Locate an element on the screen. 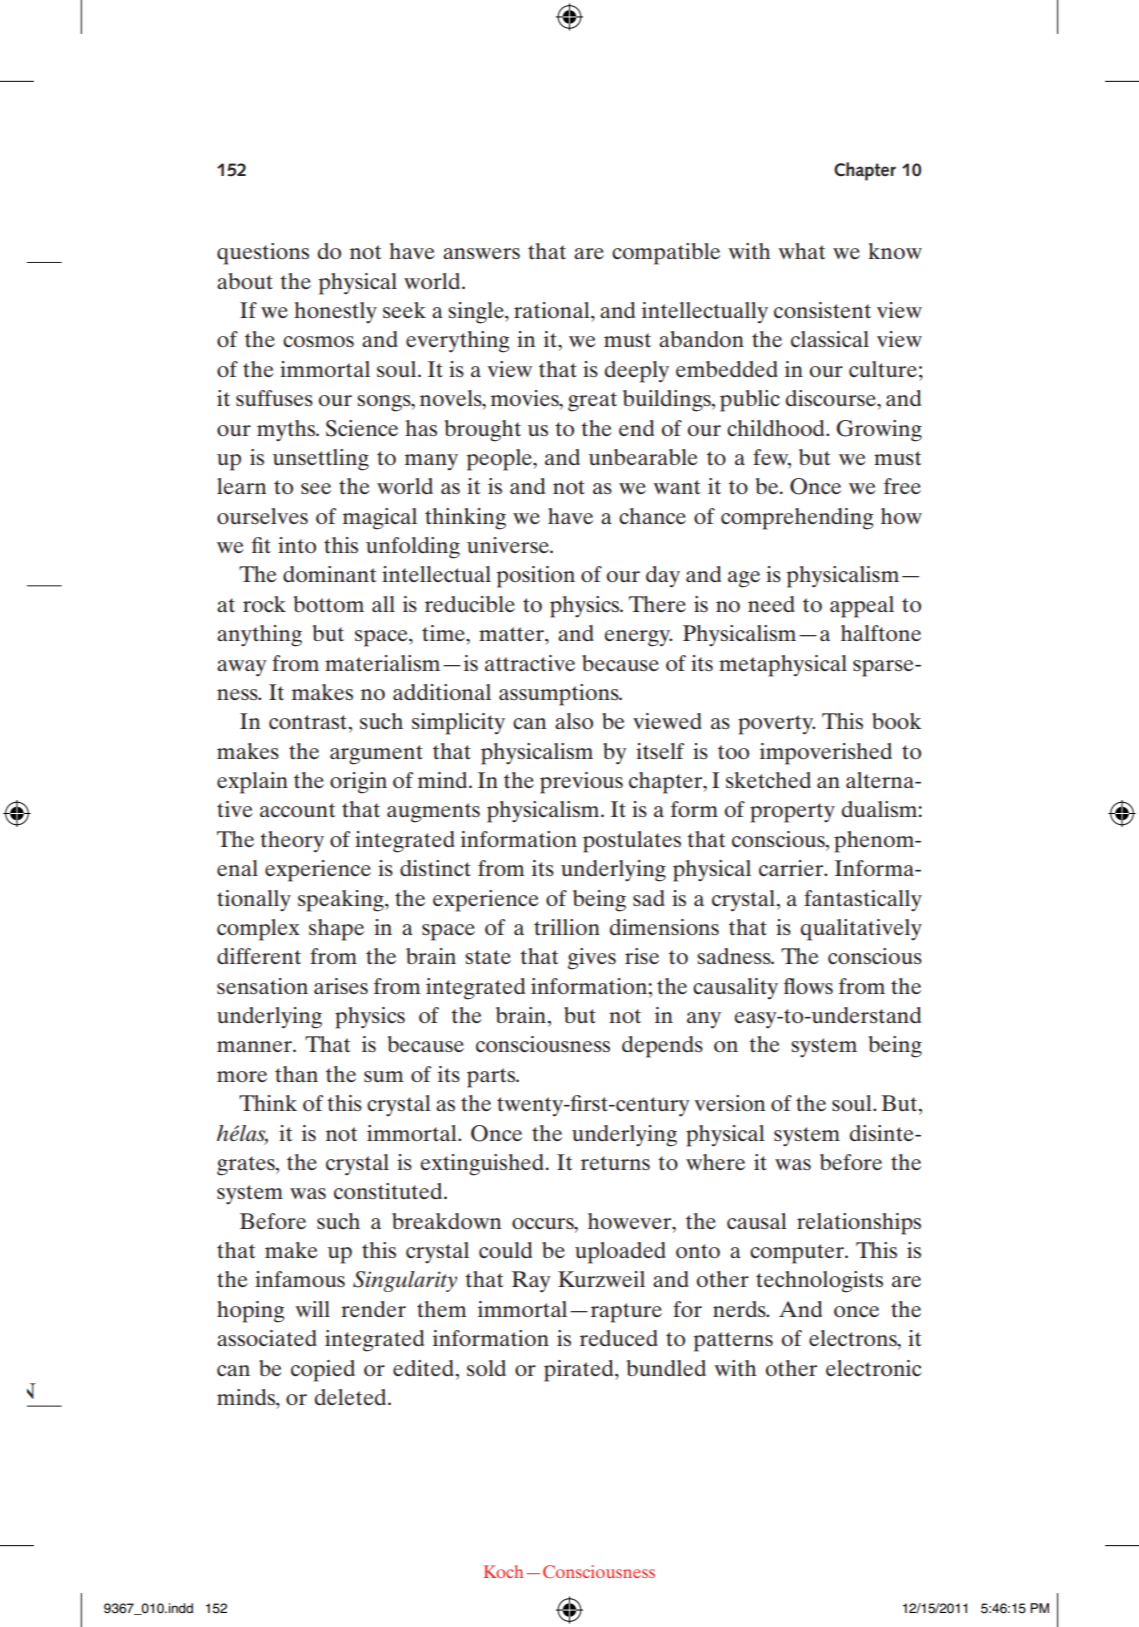 The image size is (1139, 1627). consistent is located at coordinates (822, 310).
